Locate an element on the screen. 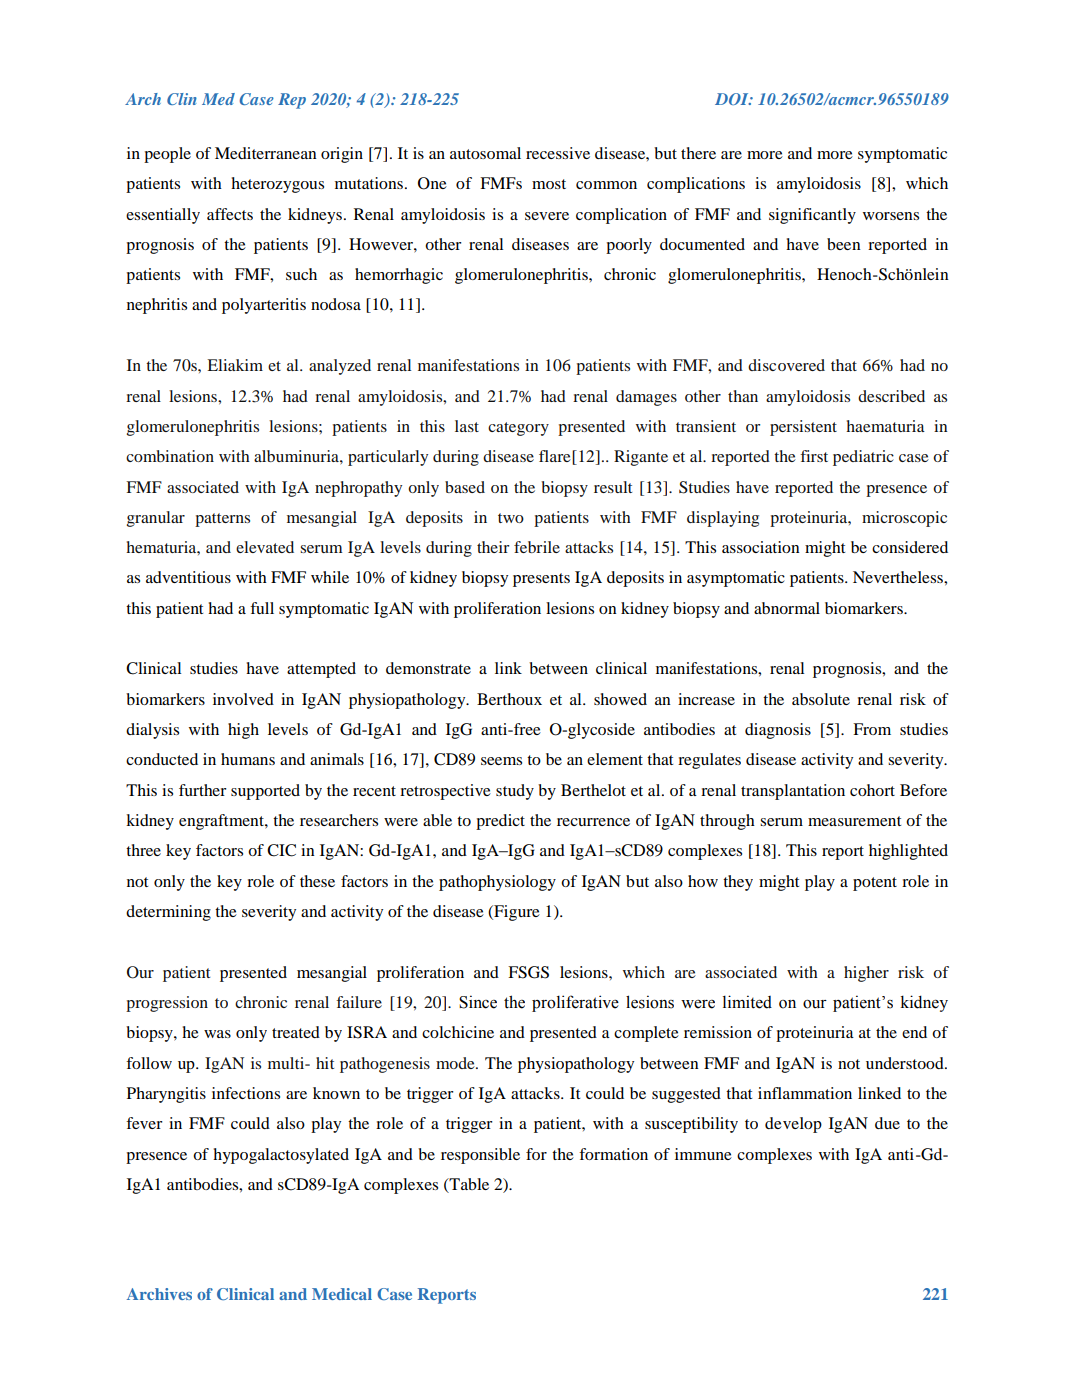 The height and width of the screenshot is (1392, 1075). Medical is located at coordinates (342, 1294).
